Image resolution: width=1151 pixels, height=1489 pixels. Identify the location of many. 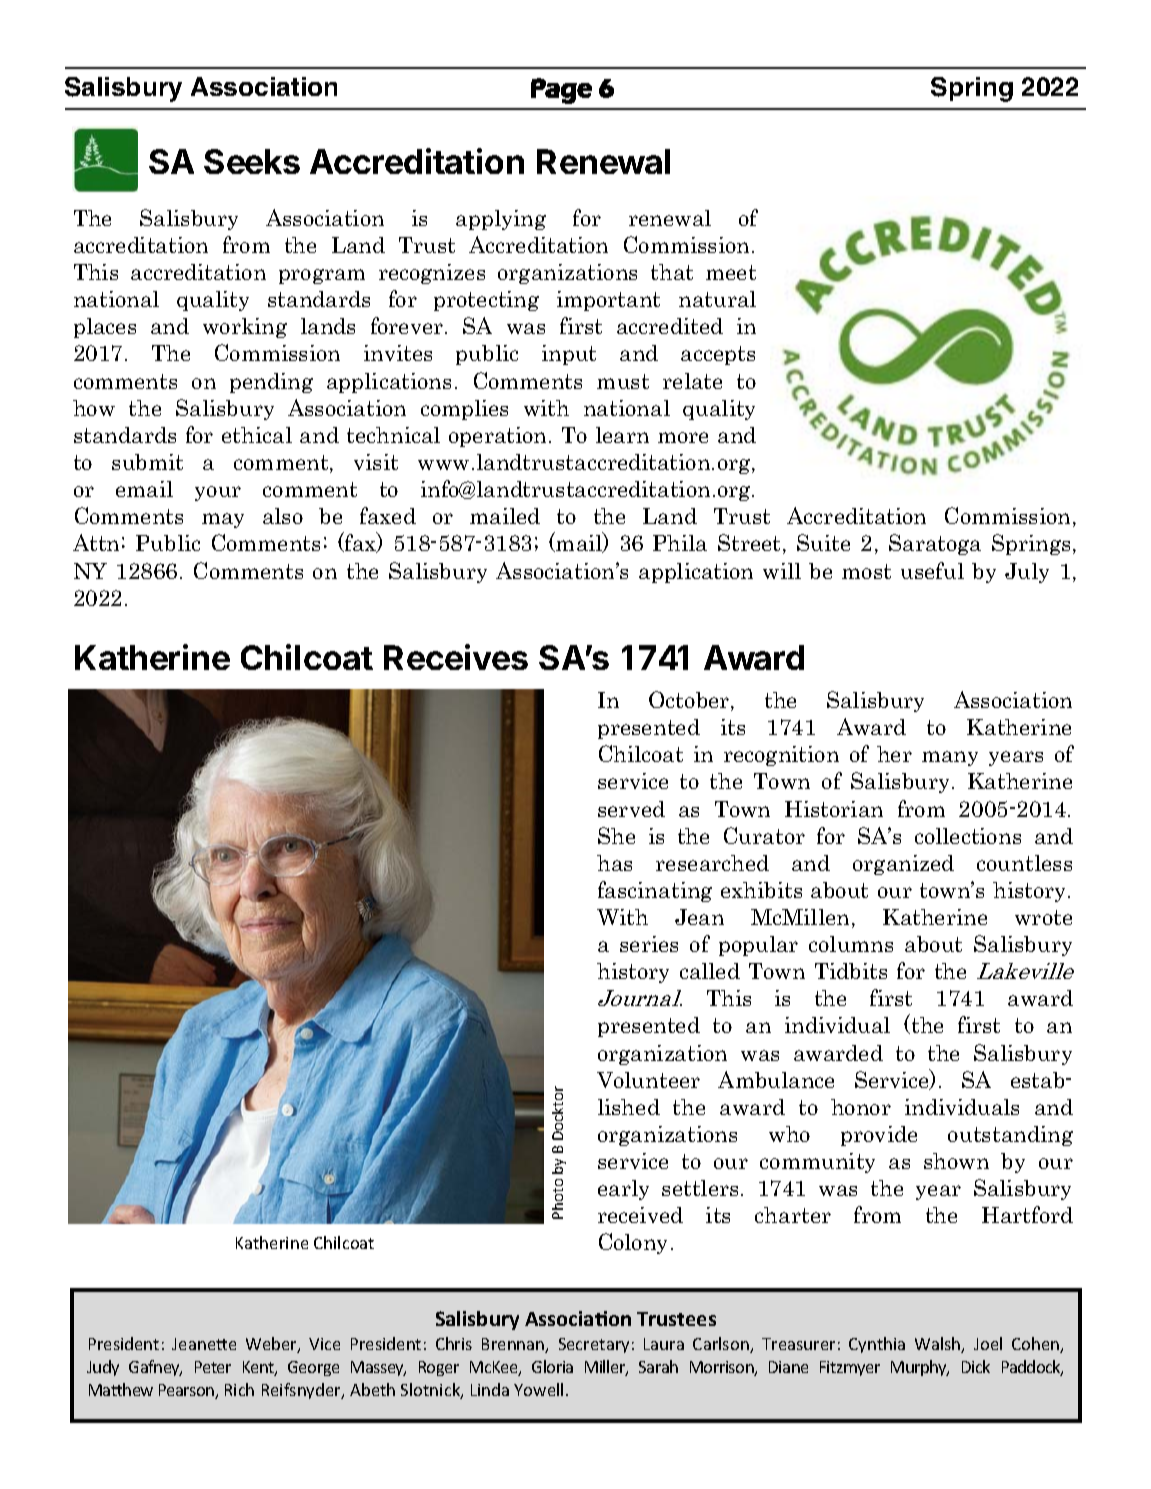
(950, 758).
